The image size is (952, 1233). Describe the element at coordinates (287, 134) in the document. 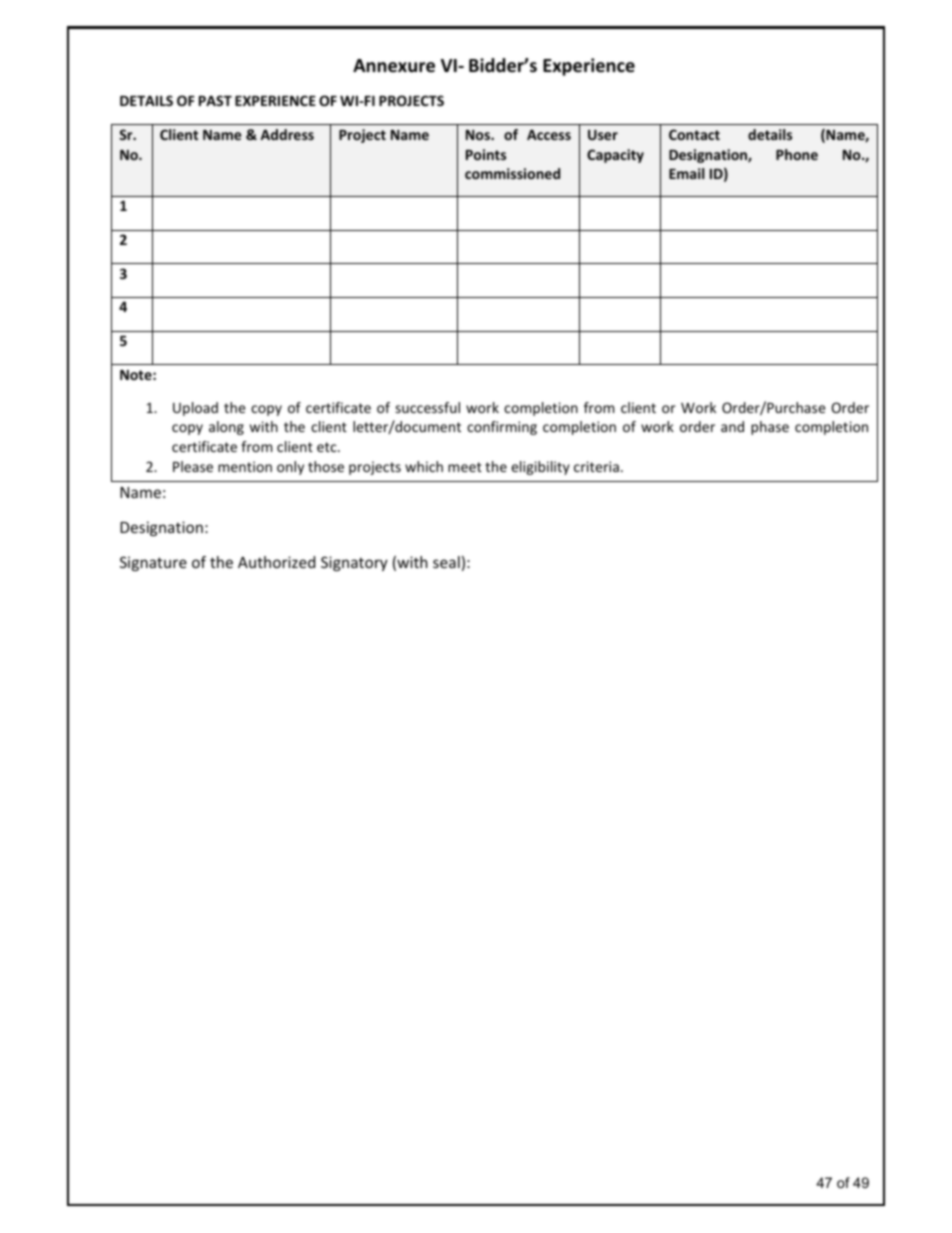

I see `Address` at that location.
